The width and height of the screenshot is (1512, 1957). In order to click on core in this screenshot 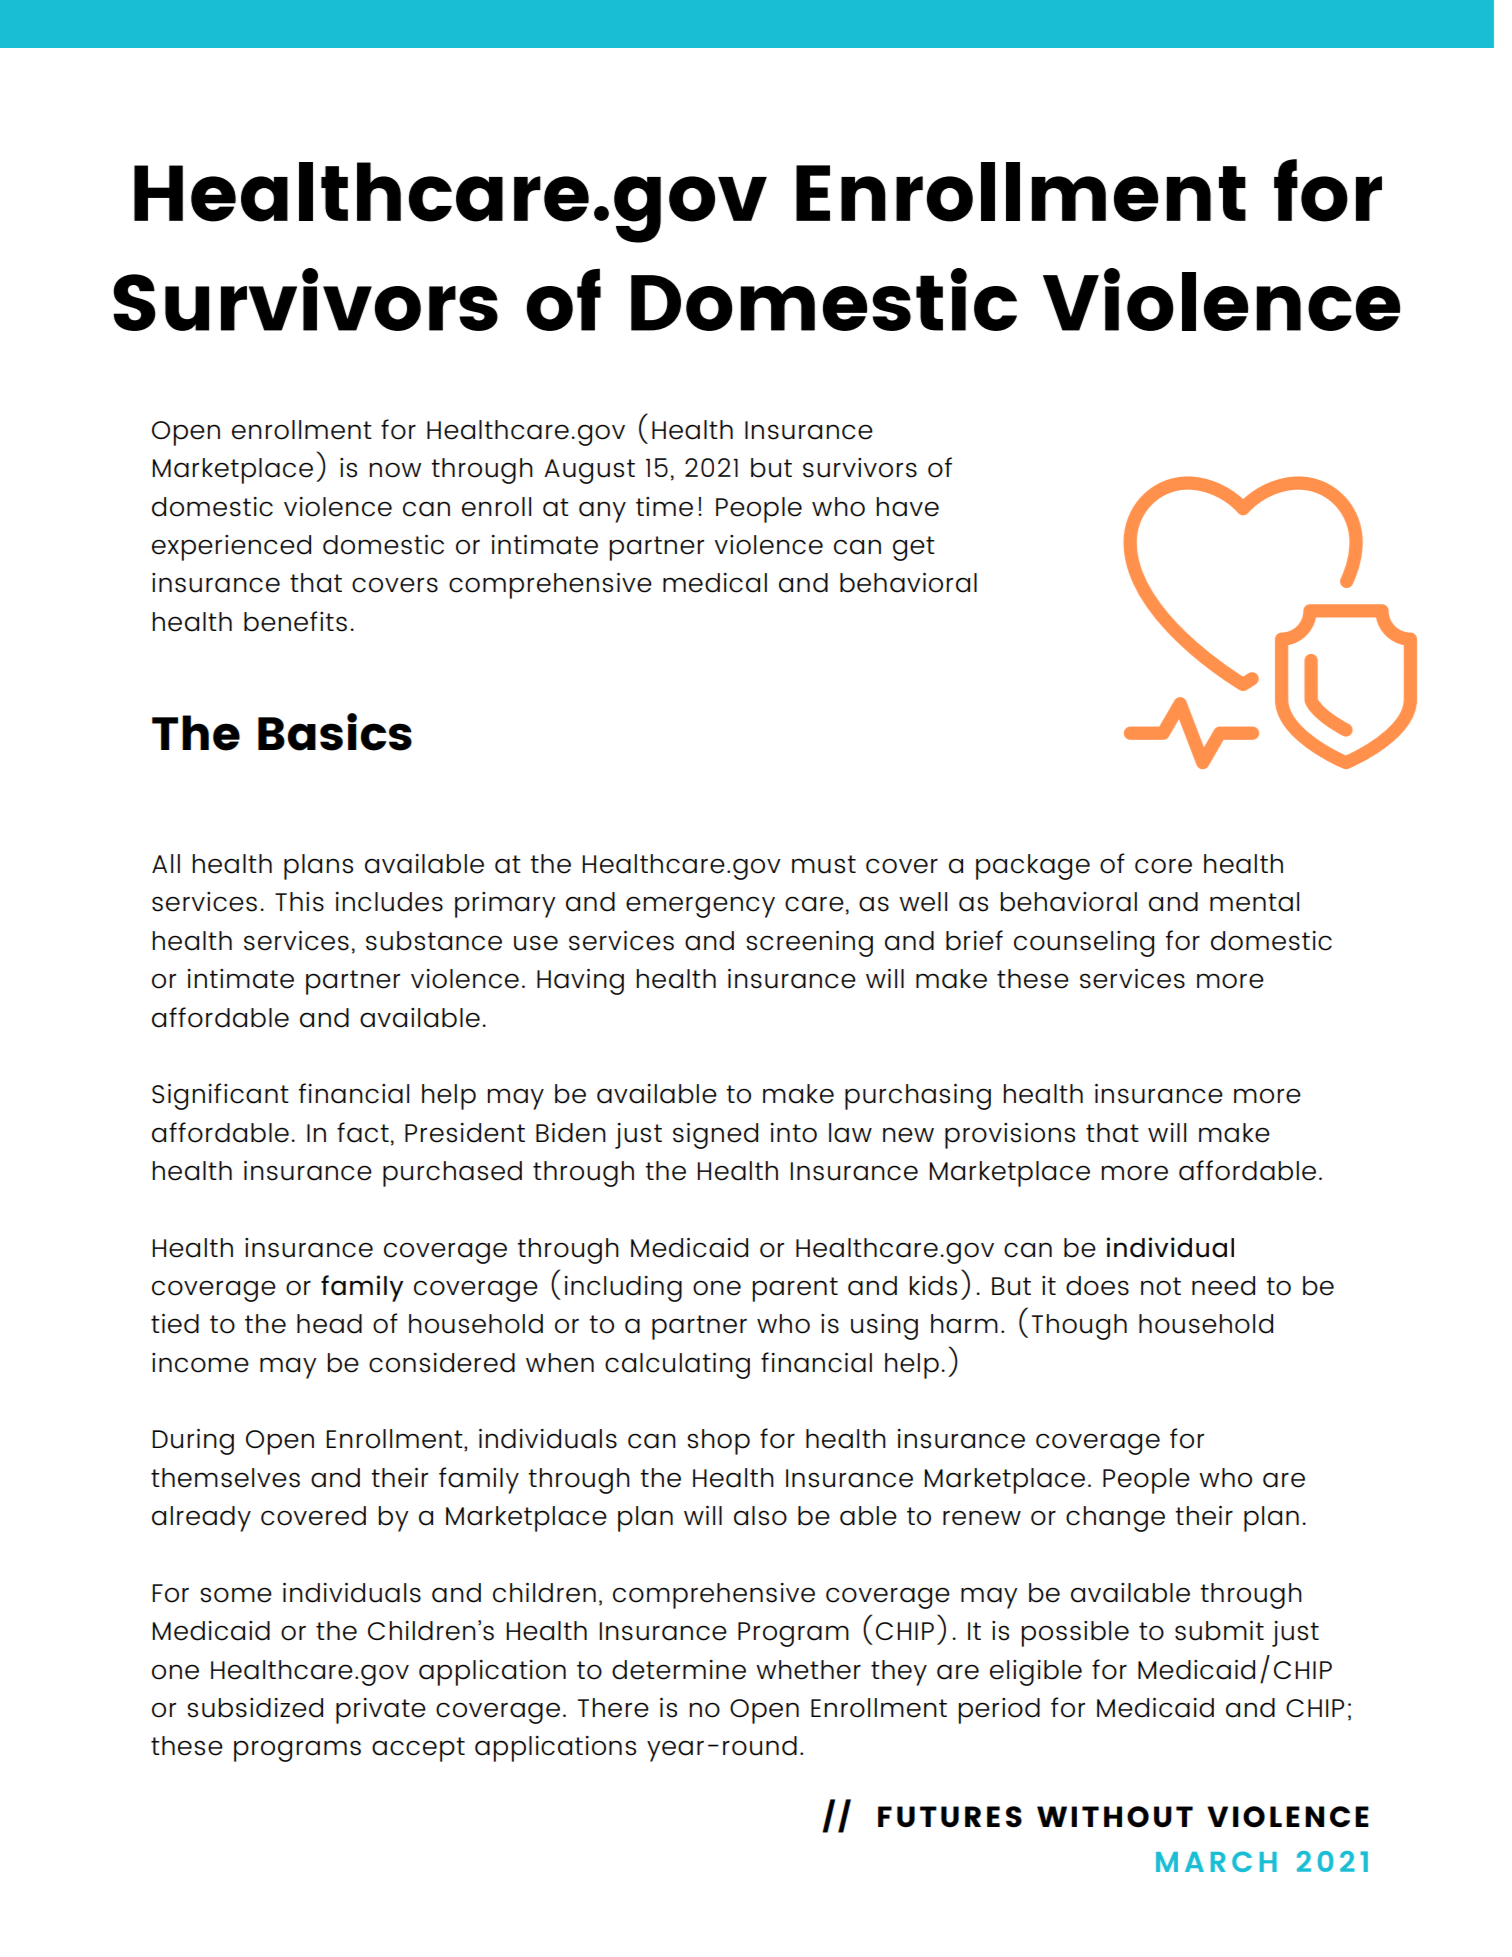, I will do `click(1163, 866)`.
